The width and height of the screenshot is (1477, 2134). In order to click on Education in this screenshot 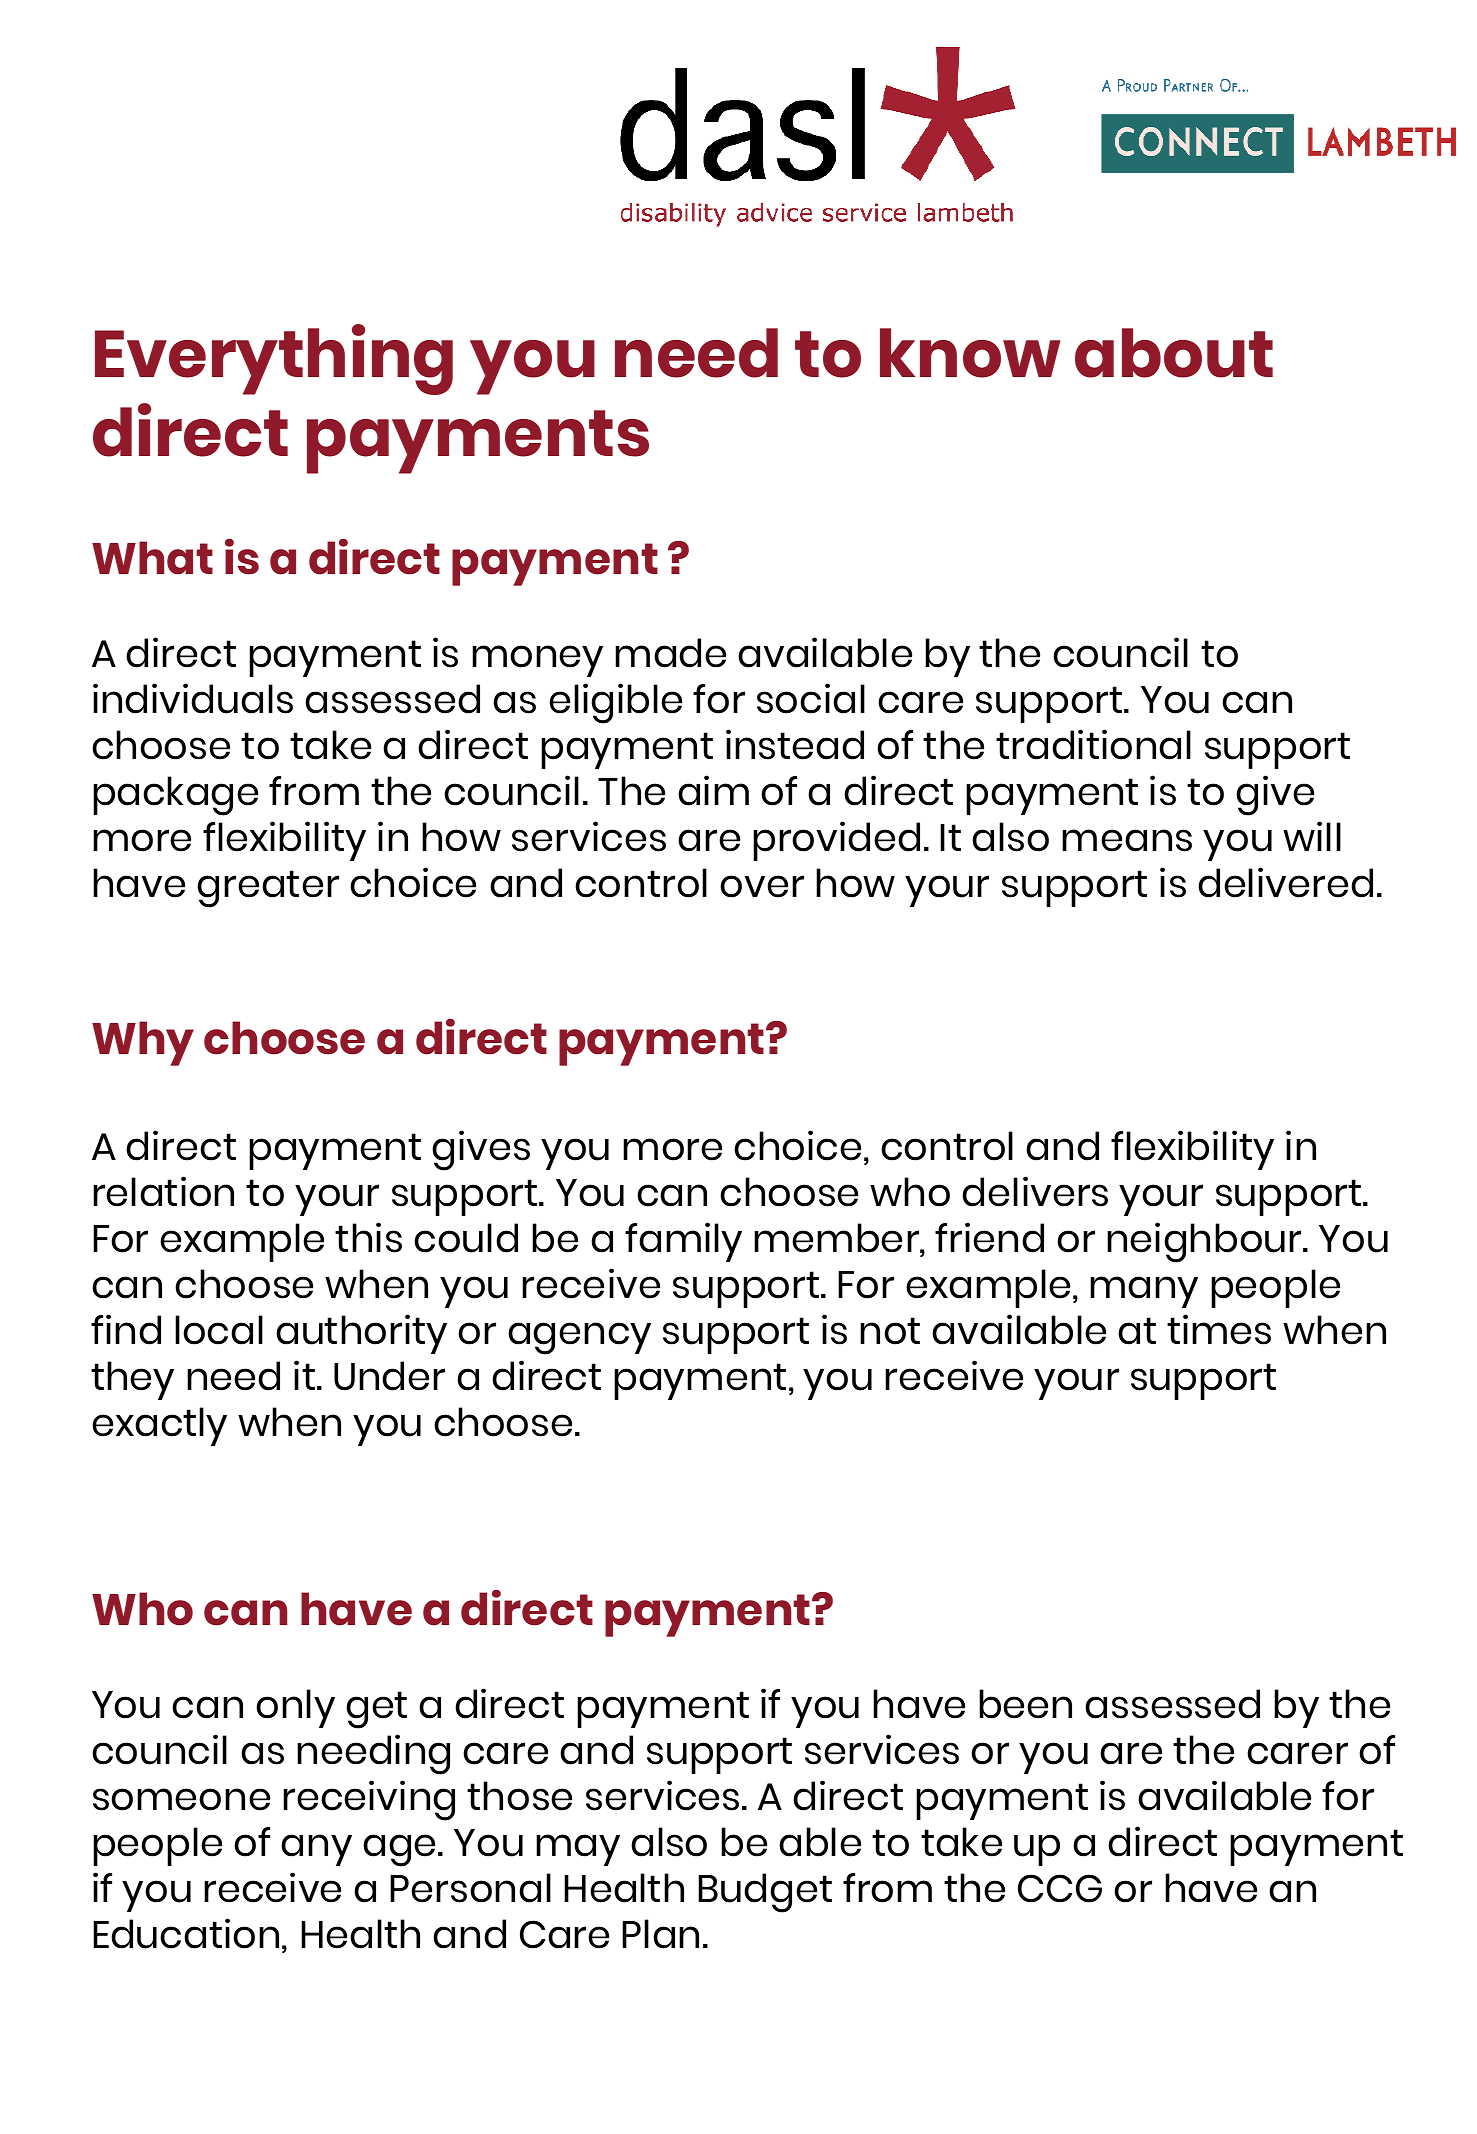, I will do `click(186, 1933)`.
